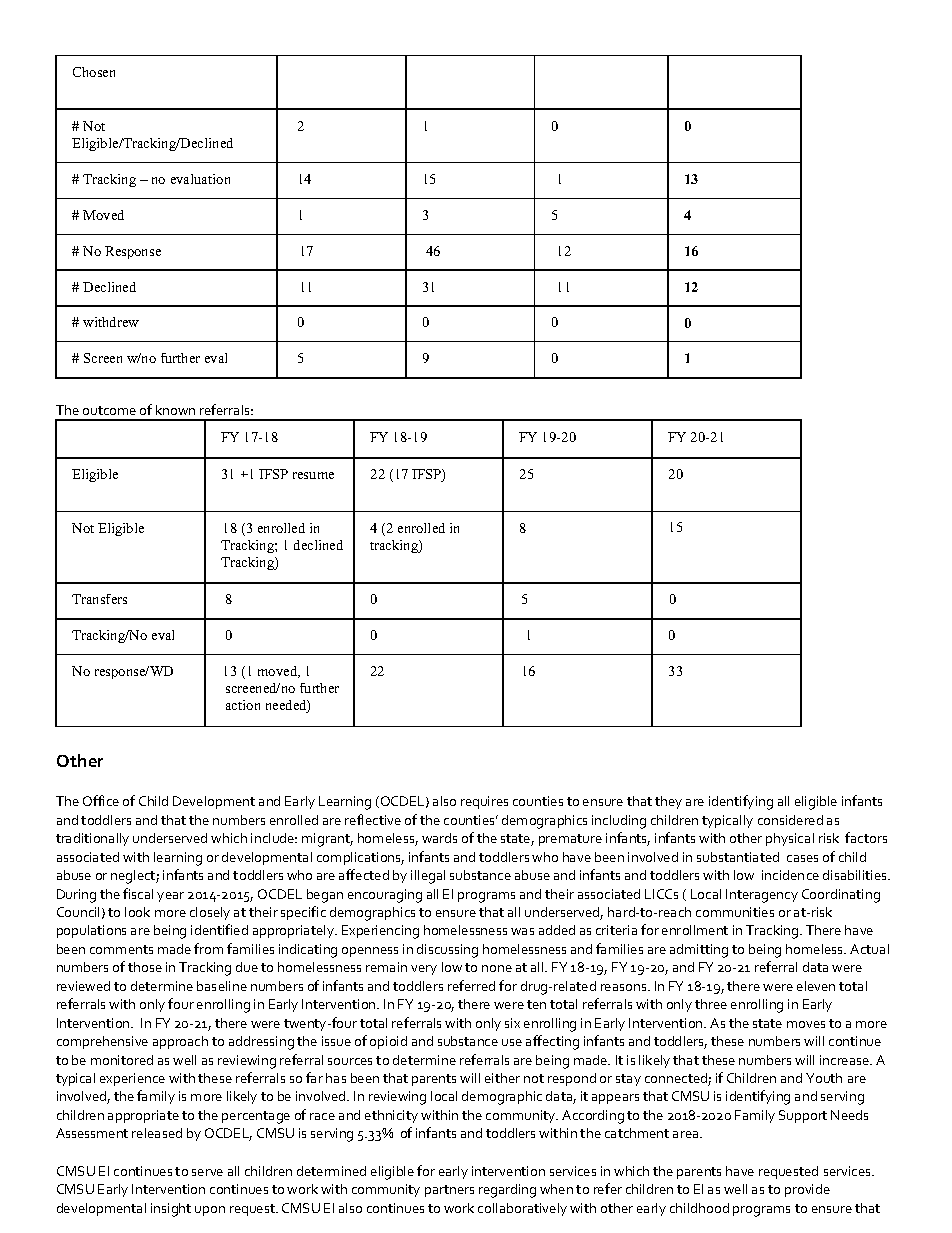 This screenshot has width=952, height=1233. I want to click on Interagency, so click(762, 896).
